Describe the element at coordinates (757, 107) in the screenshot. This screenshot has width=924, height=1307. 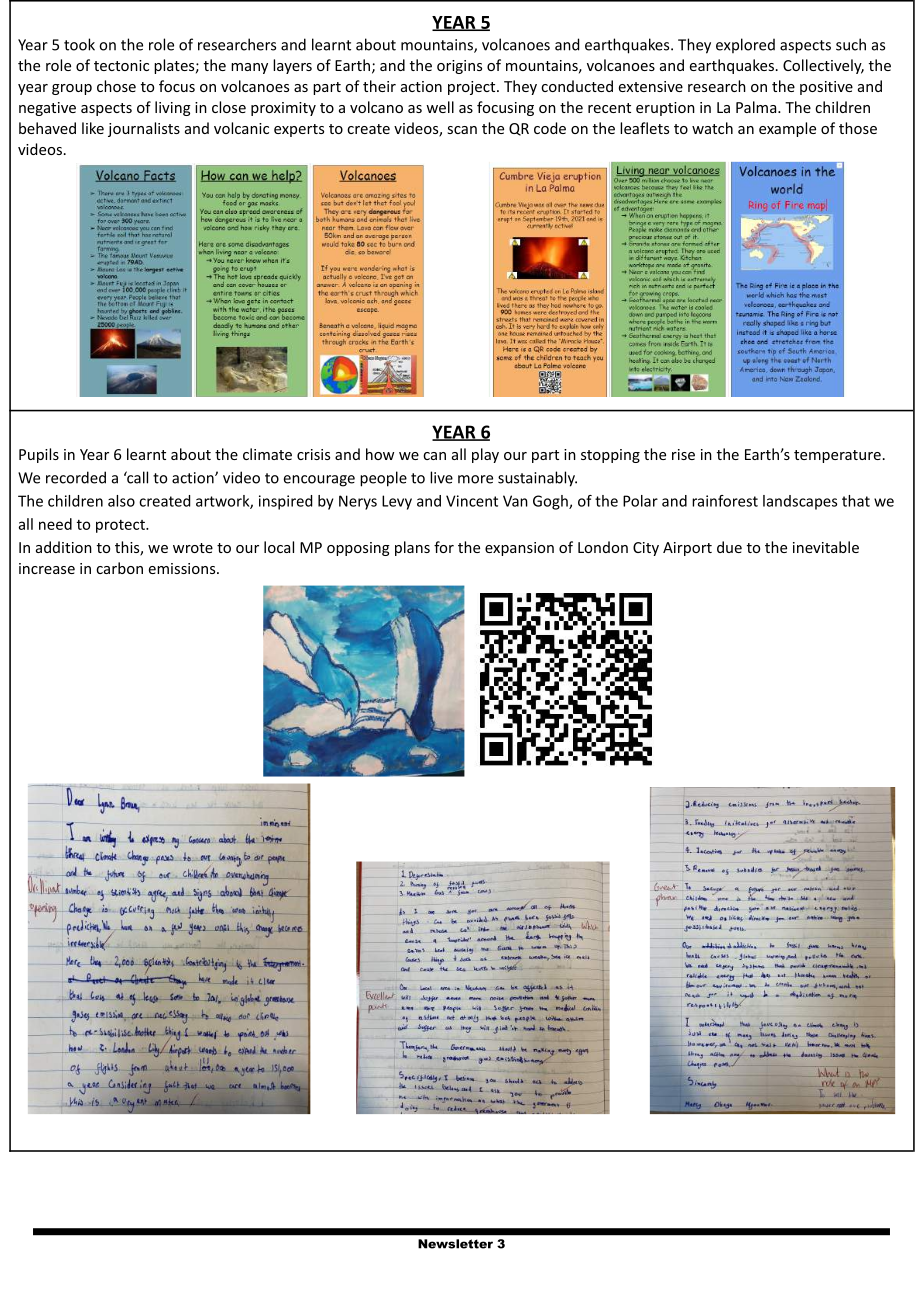
I see `Palma` at that location.
